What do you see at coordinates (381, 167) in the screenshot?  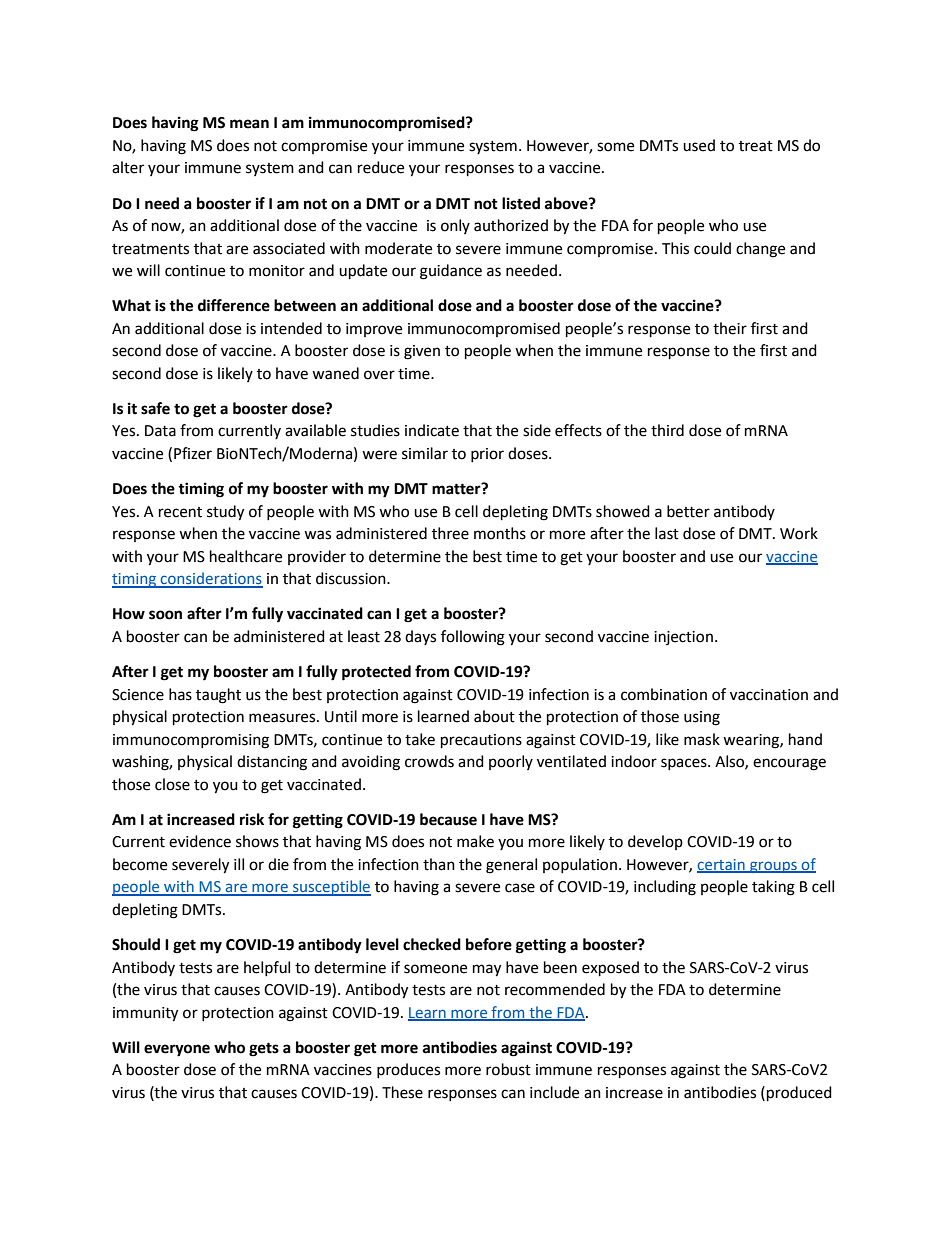 I see `reduce` at bounding box center [381, 167].
